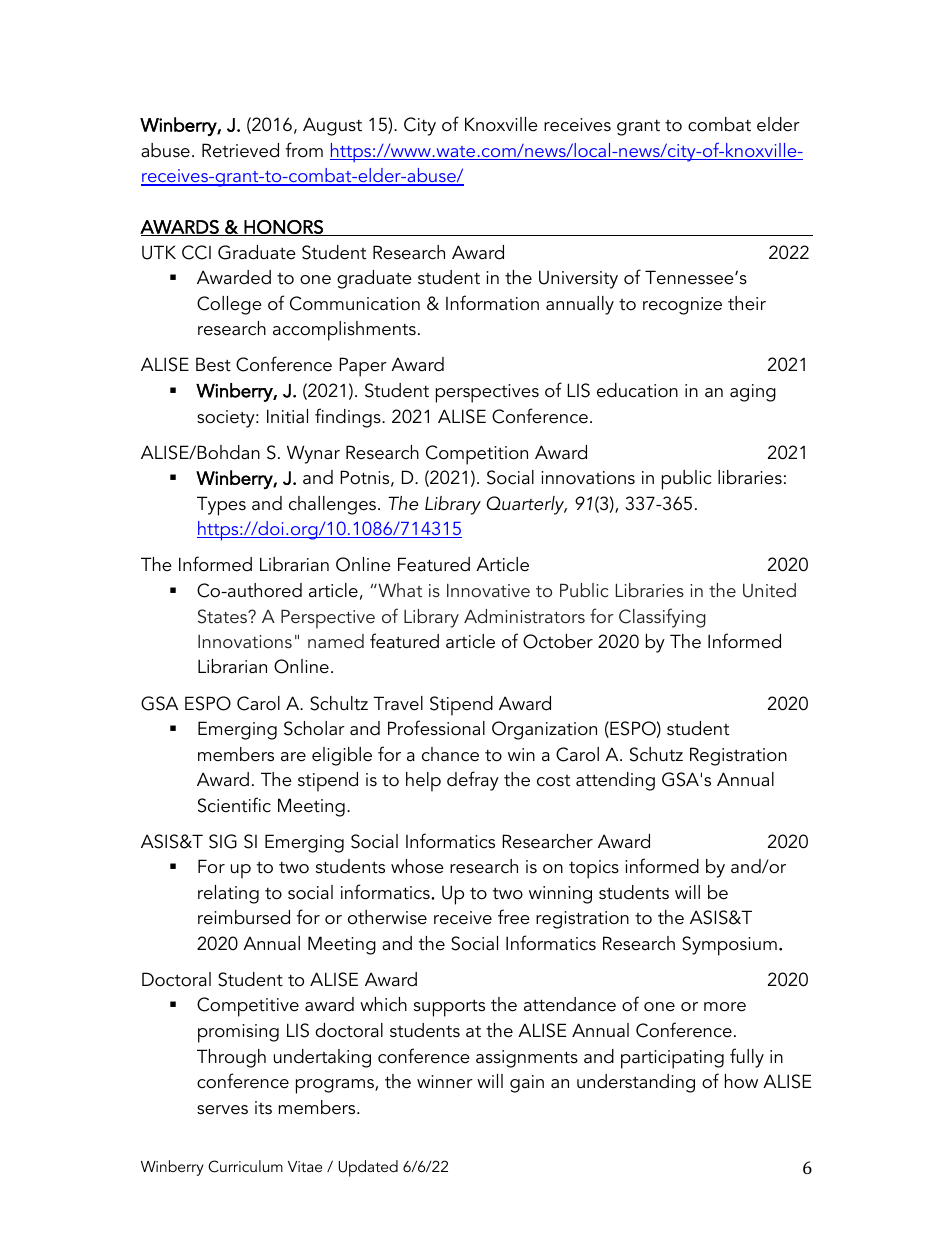  What do you see at coordinates (240, 150) in the page?
I see `Retrieved` at bounding box center [240, 150].
